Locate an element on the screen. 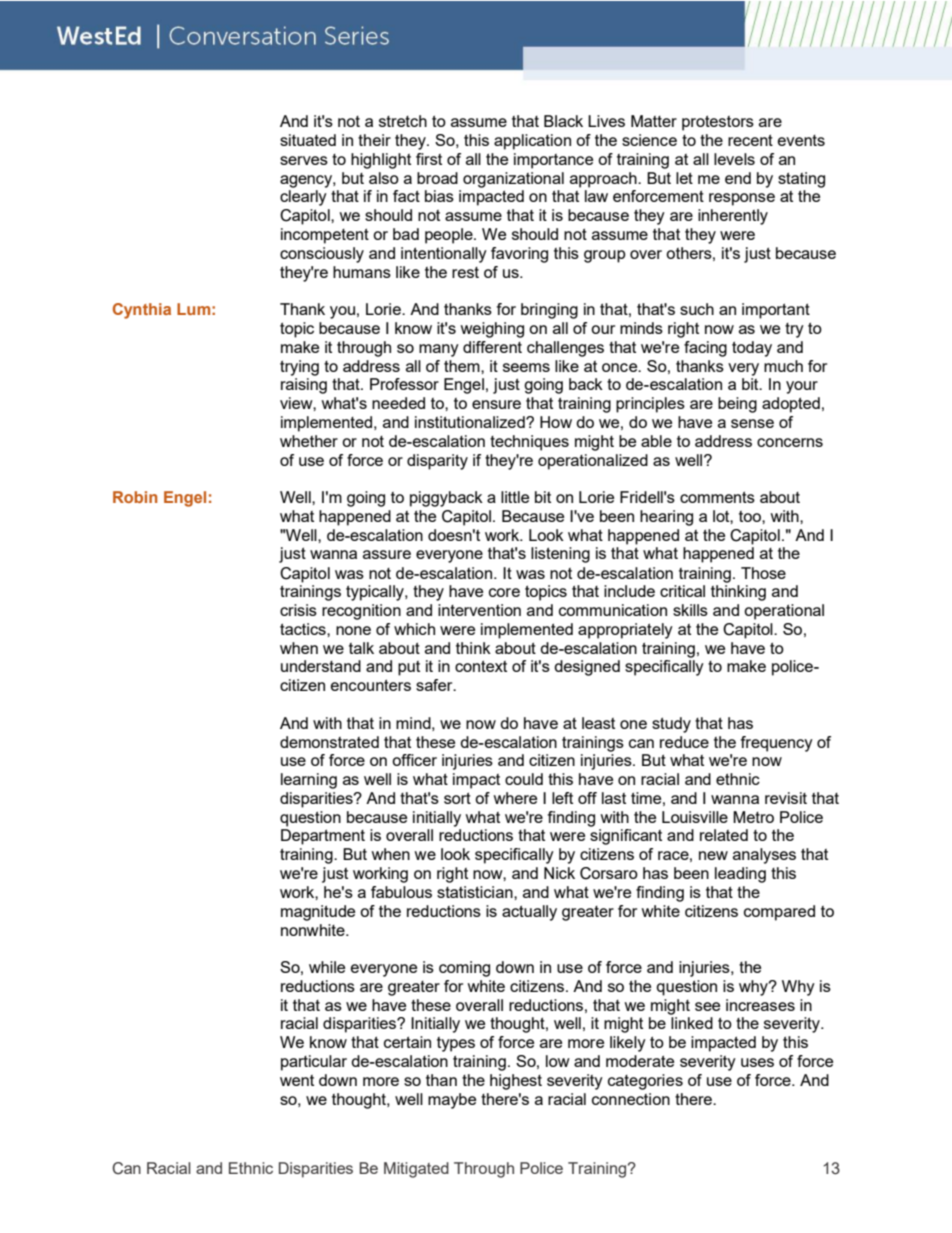  officer is located at coordinates (414, 760).
